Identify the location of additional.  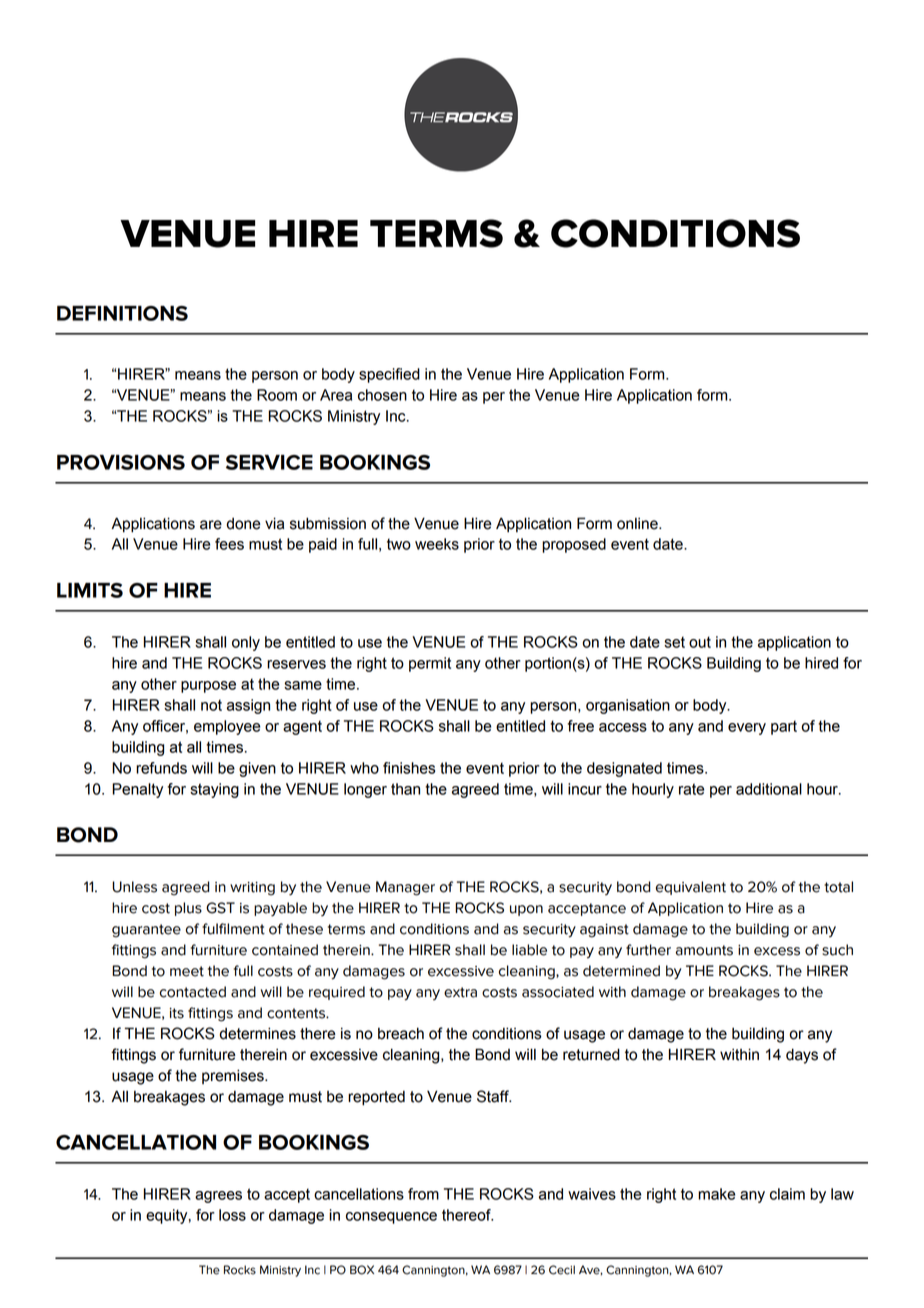
(769, 789).
